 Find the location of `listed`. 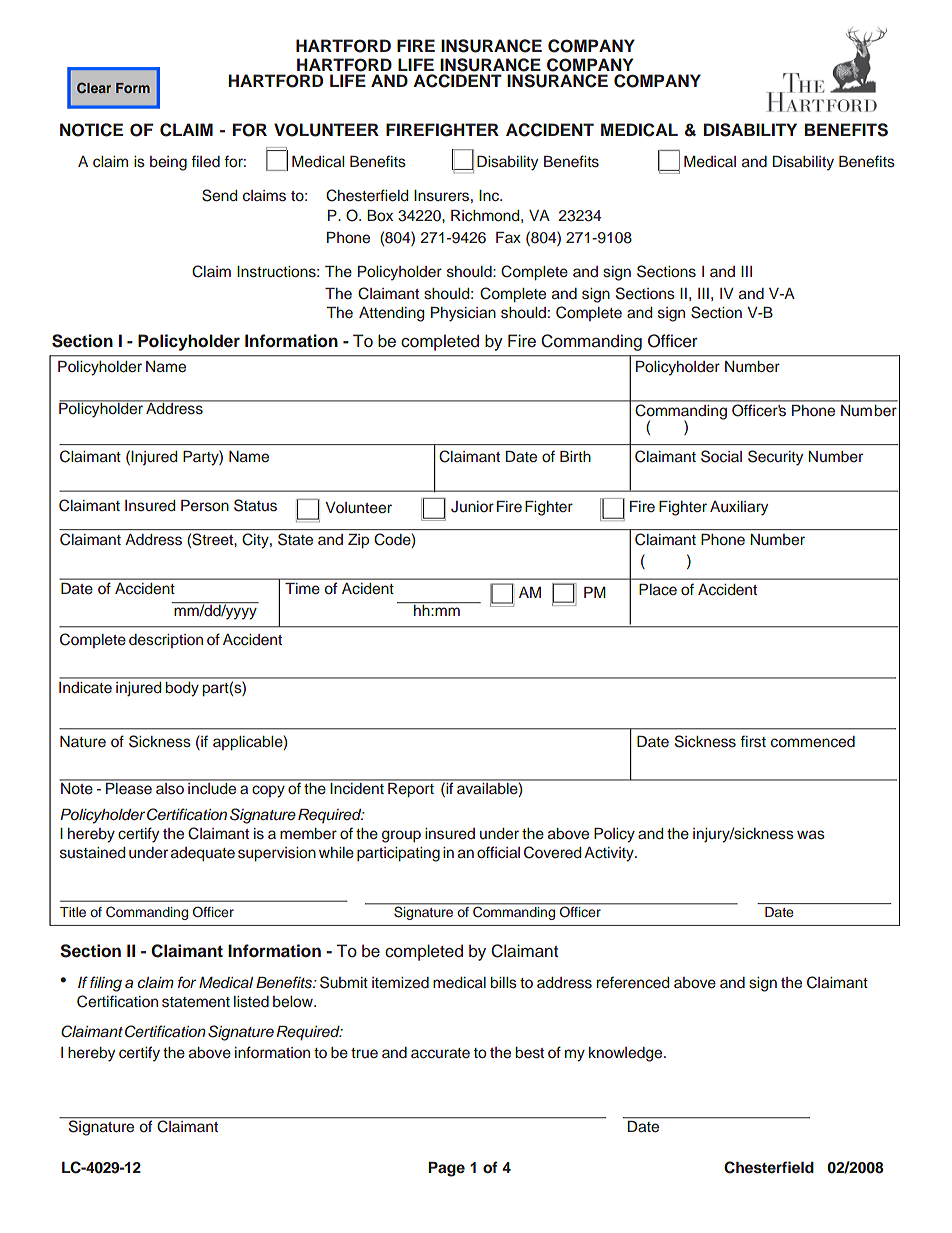

listed is located at coordinates (251, 1002).
